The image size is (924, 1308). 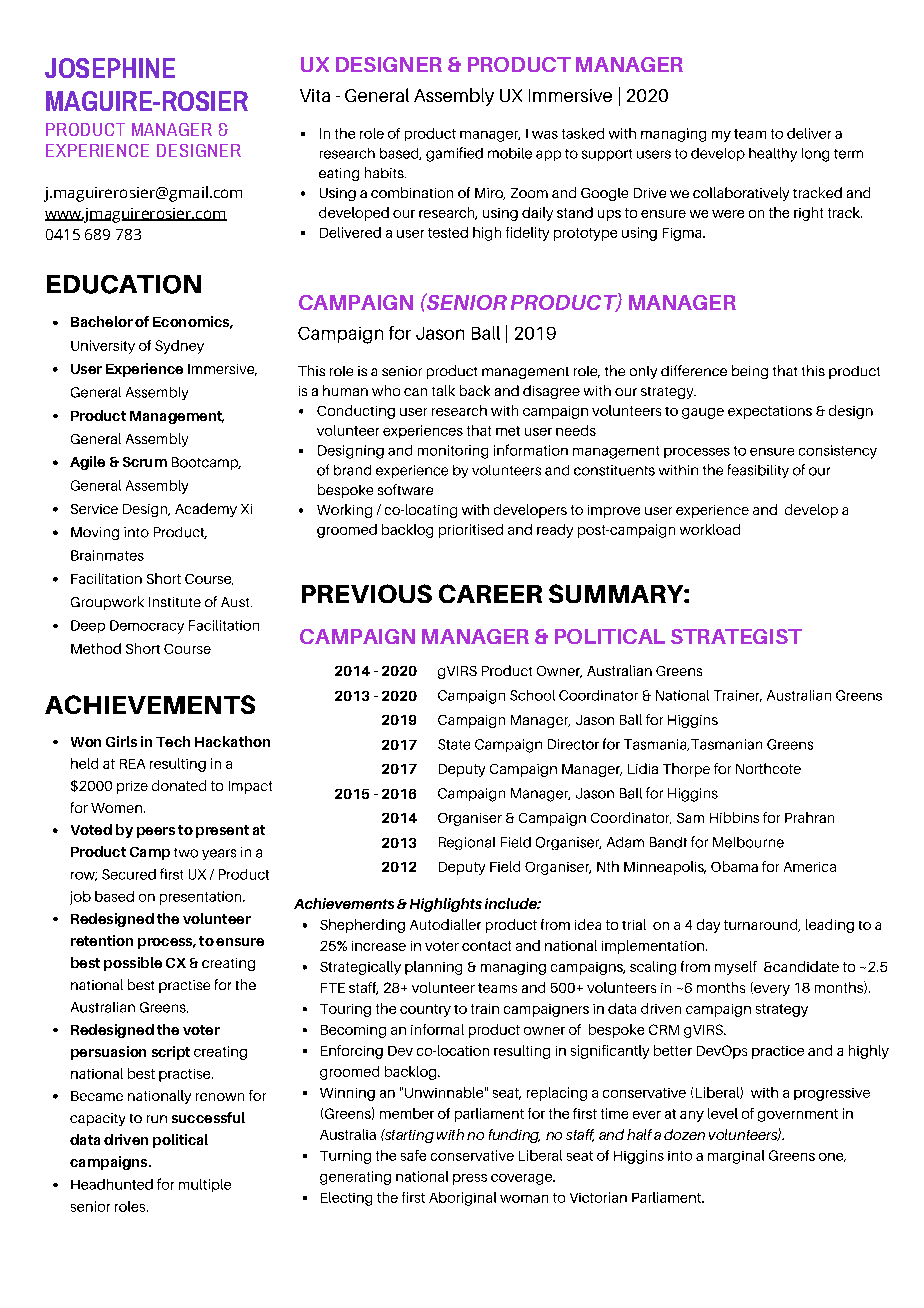 I want to click on STRATEGIST, so click(x=736, y=636).
